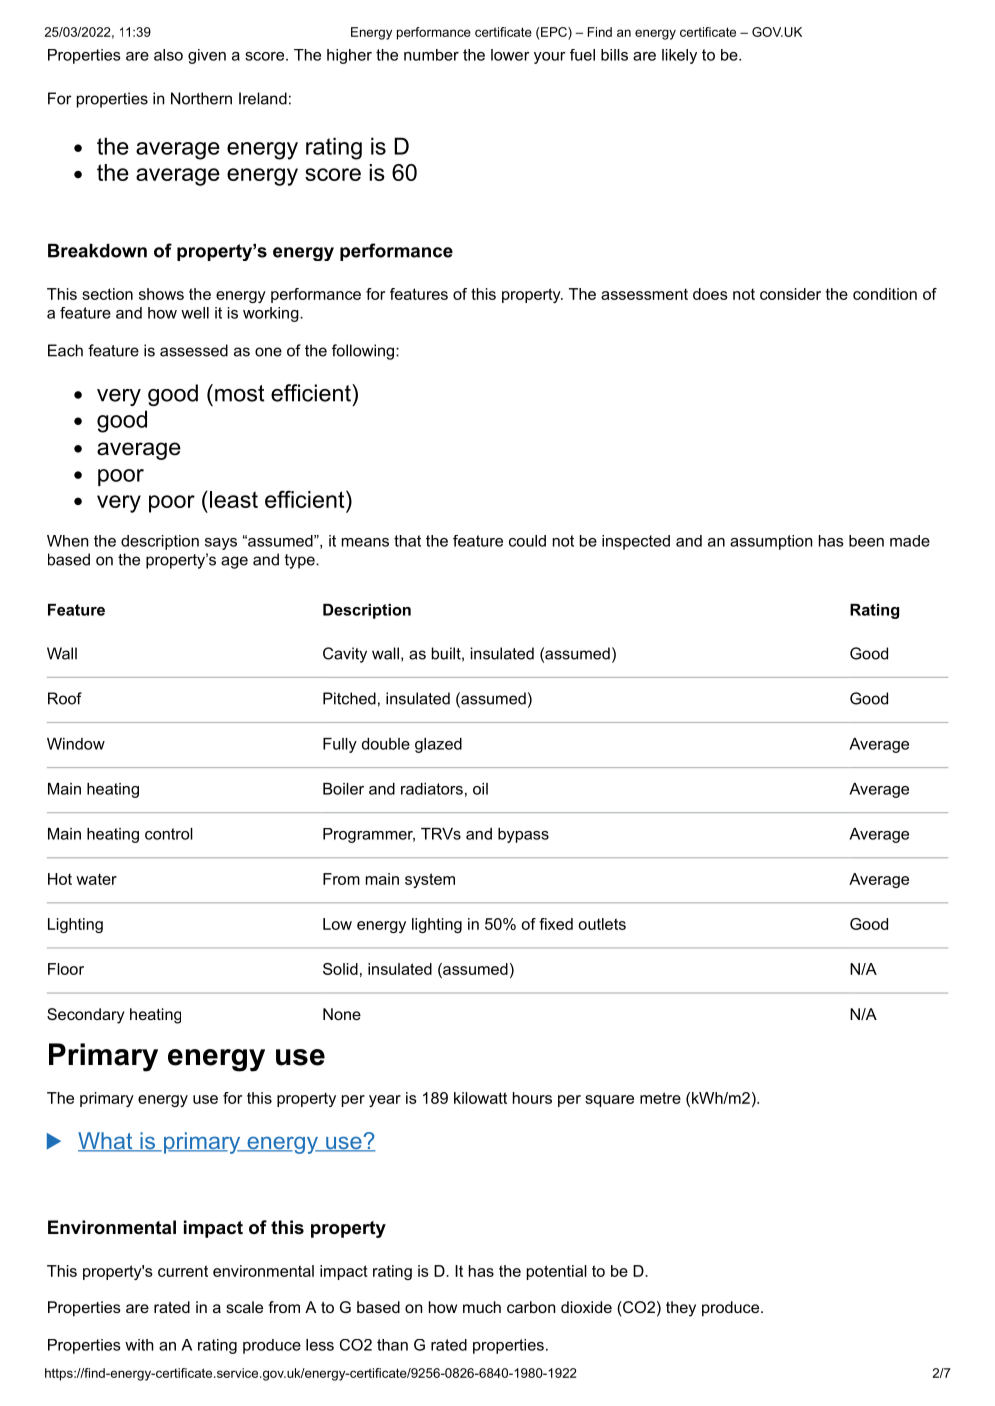  I want to click on glazed, so click(438, 745).
